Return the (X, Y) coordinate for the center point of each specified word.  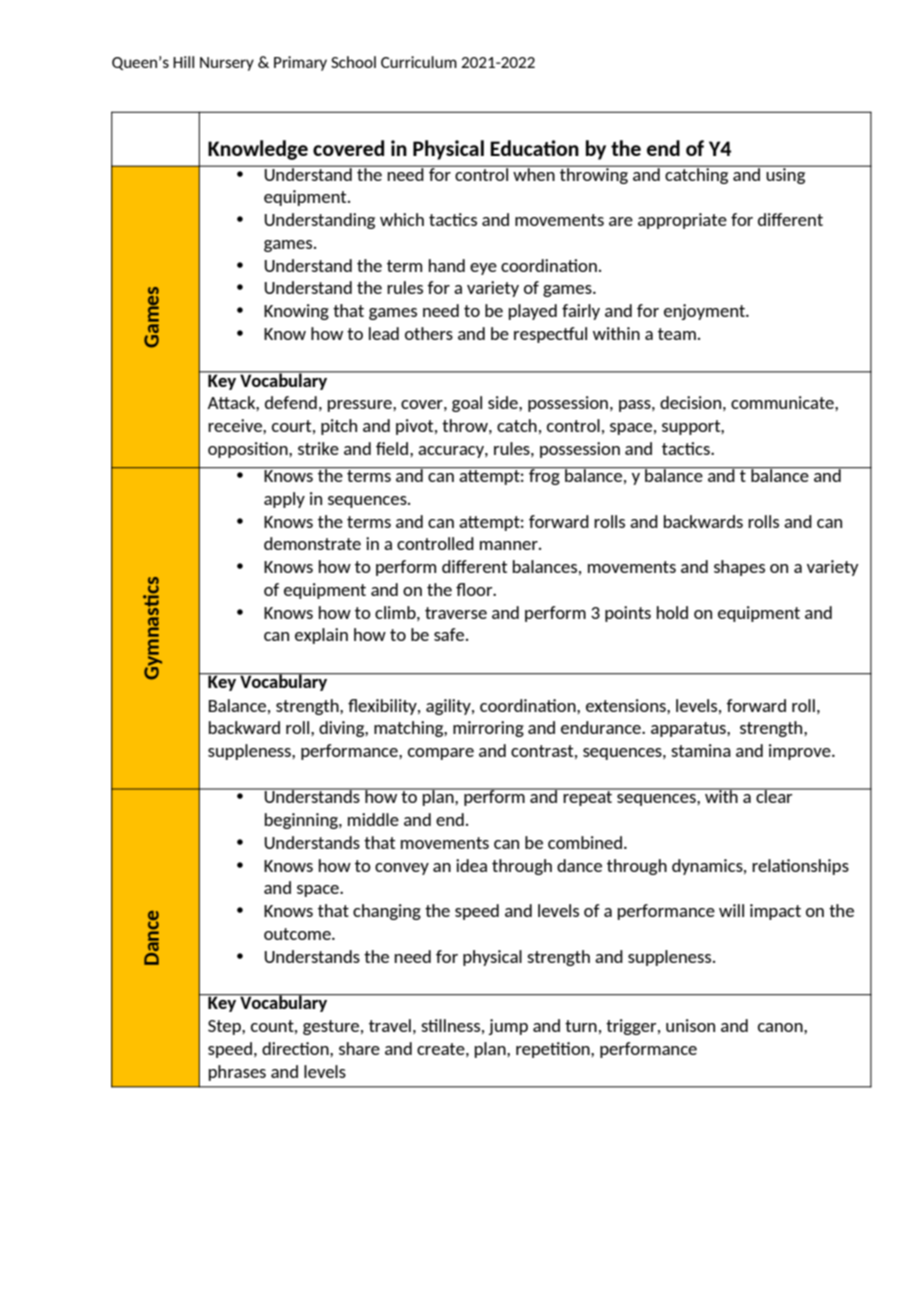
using (786, 174)
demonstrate (312, 543)
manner (510, 545)
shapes (739, 568)
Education (534, 148)
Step (225, 1027)
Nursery (227, 64)
